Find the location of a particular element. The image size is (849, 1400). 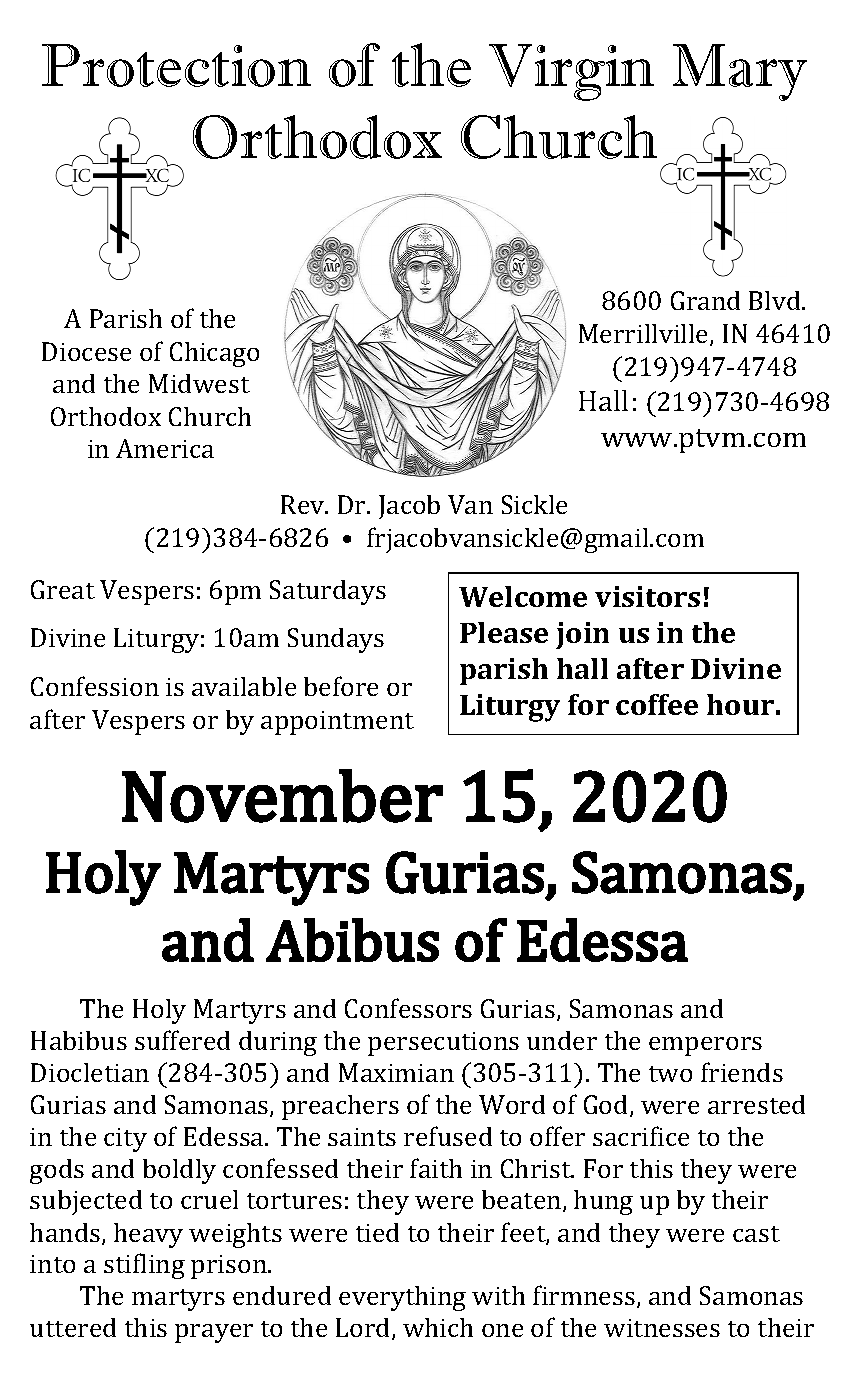

Confessors is located at coordinates (408, 1008).
